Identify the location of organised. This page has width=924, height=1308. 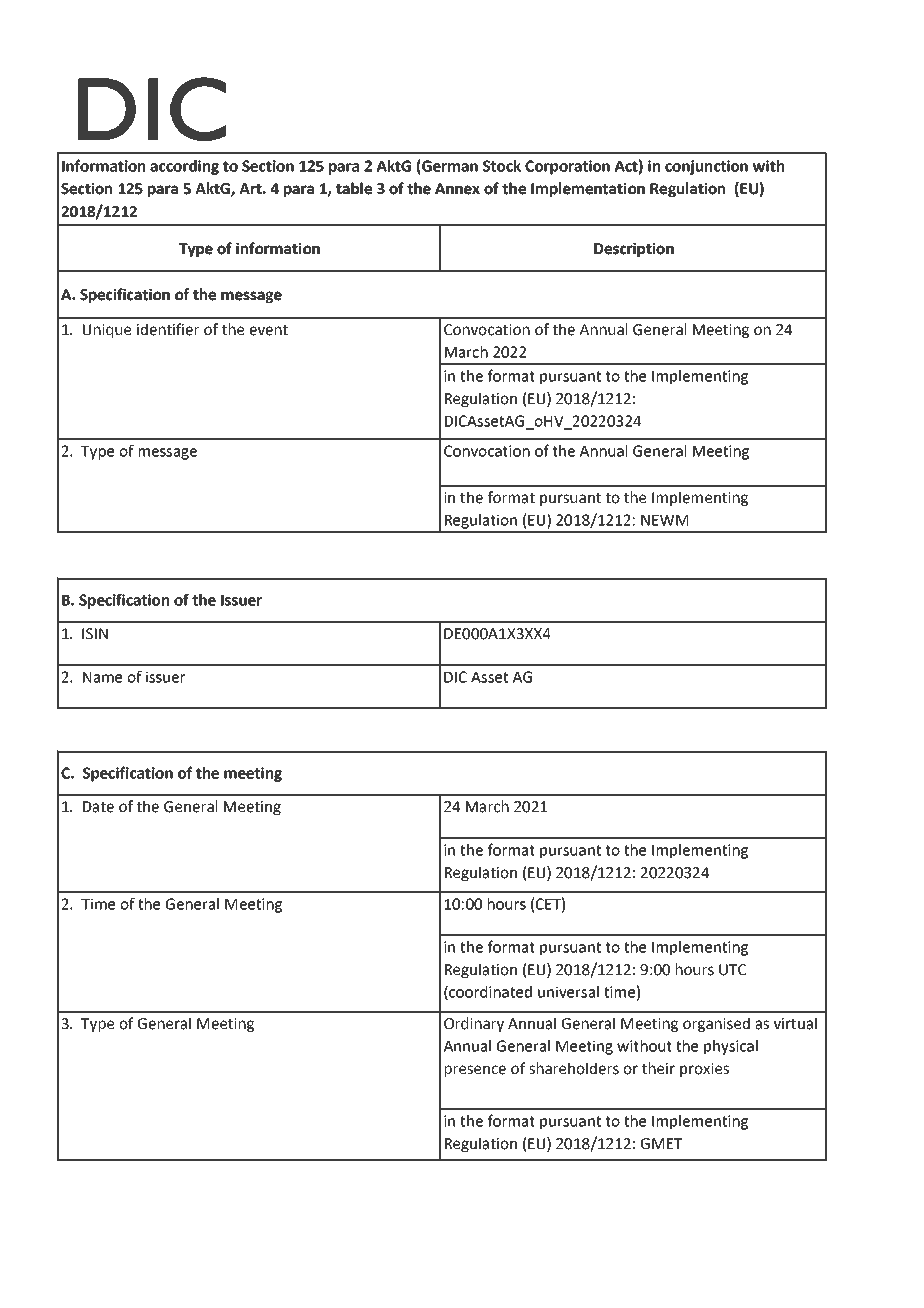
(716, 1024).
